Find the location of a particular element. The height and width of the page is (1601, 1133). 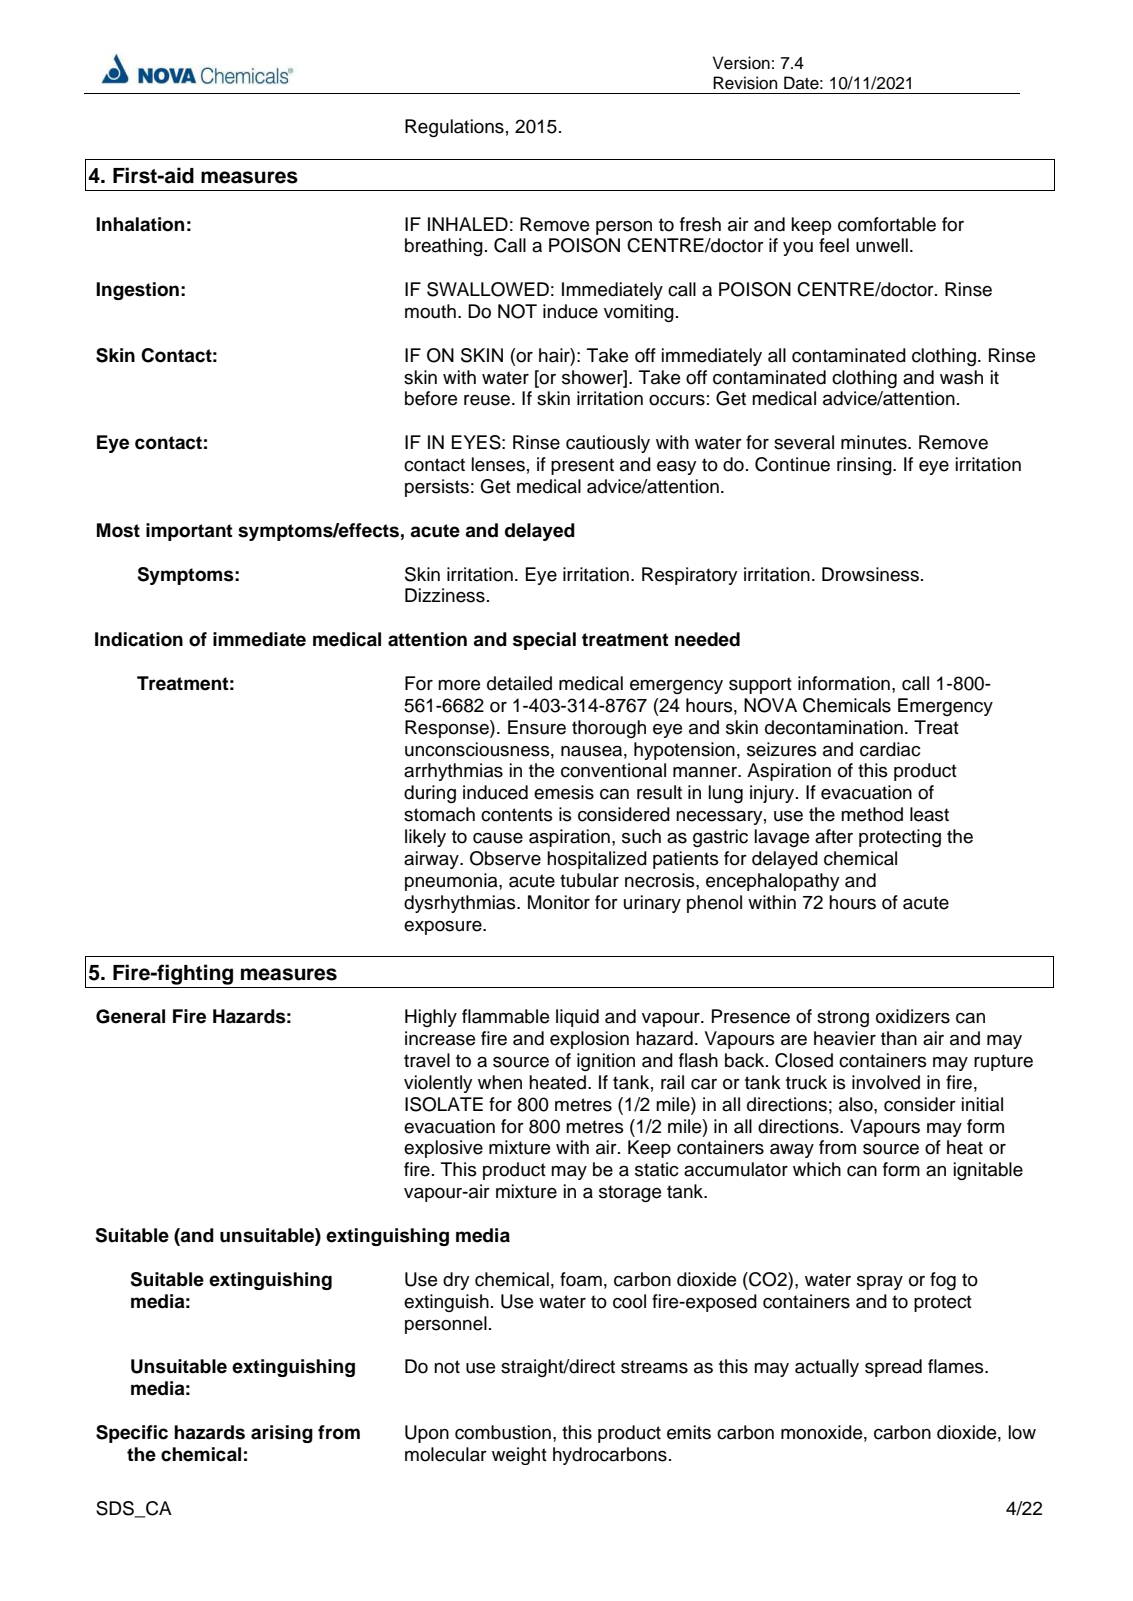

Inhalation is located at coordinates (140, 224).
